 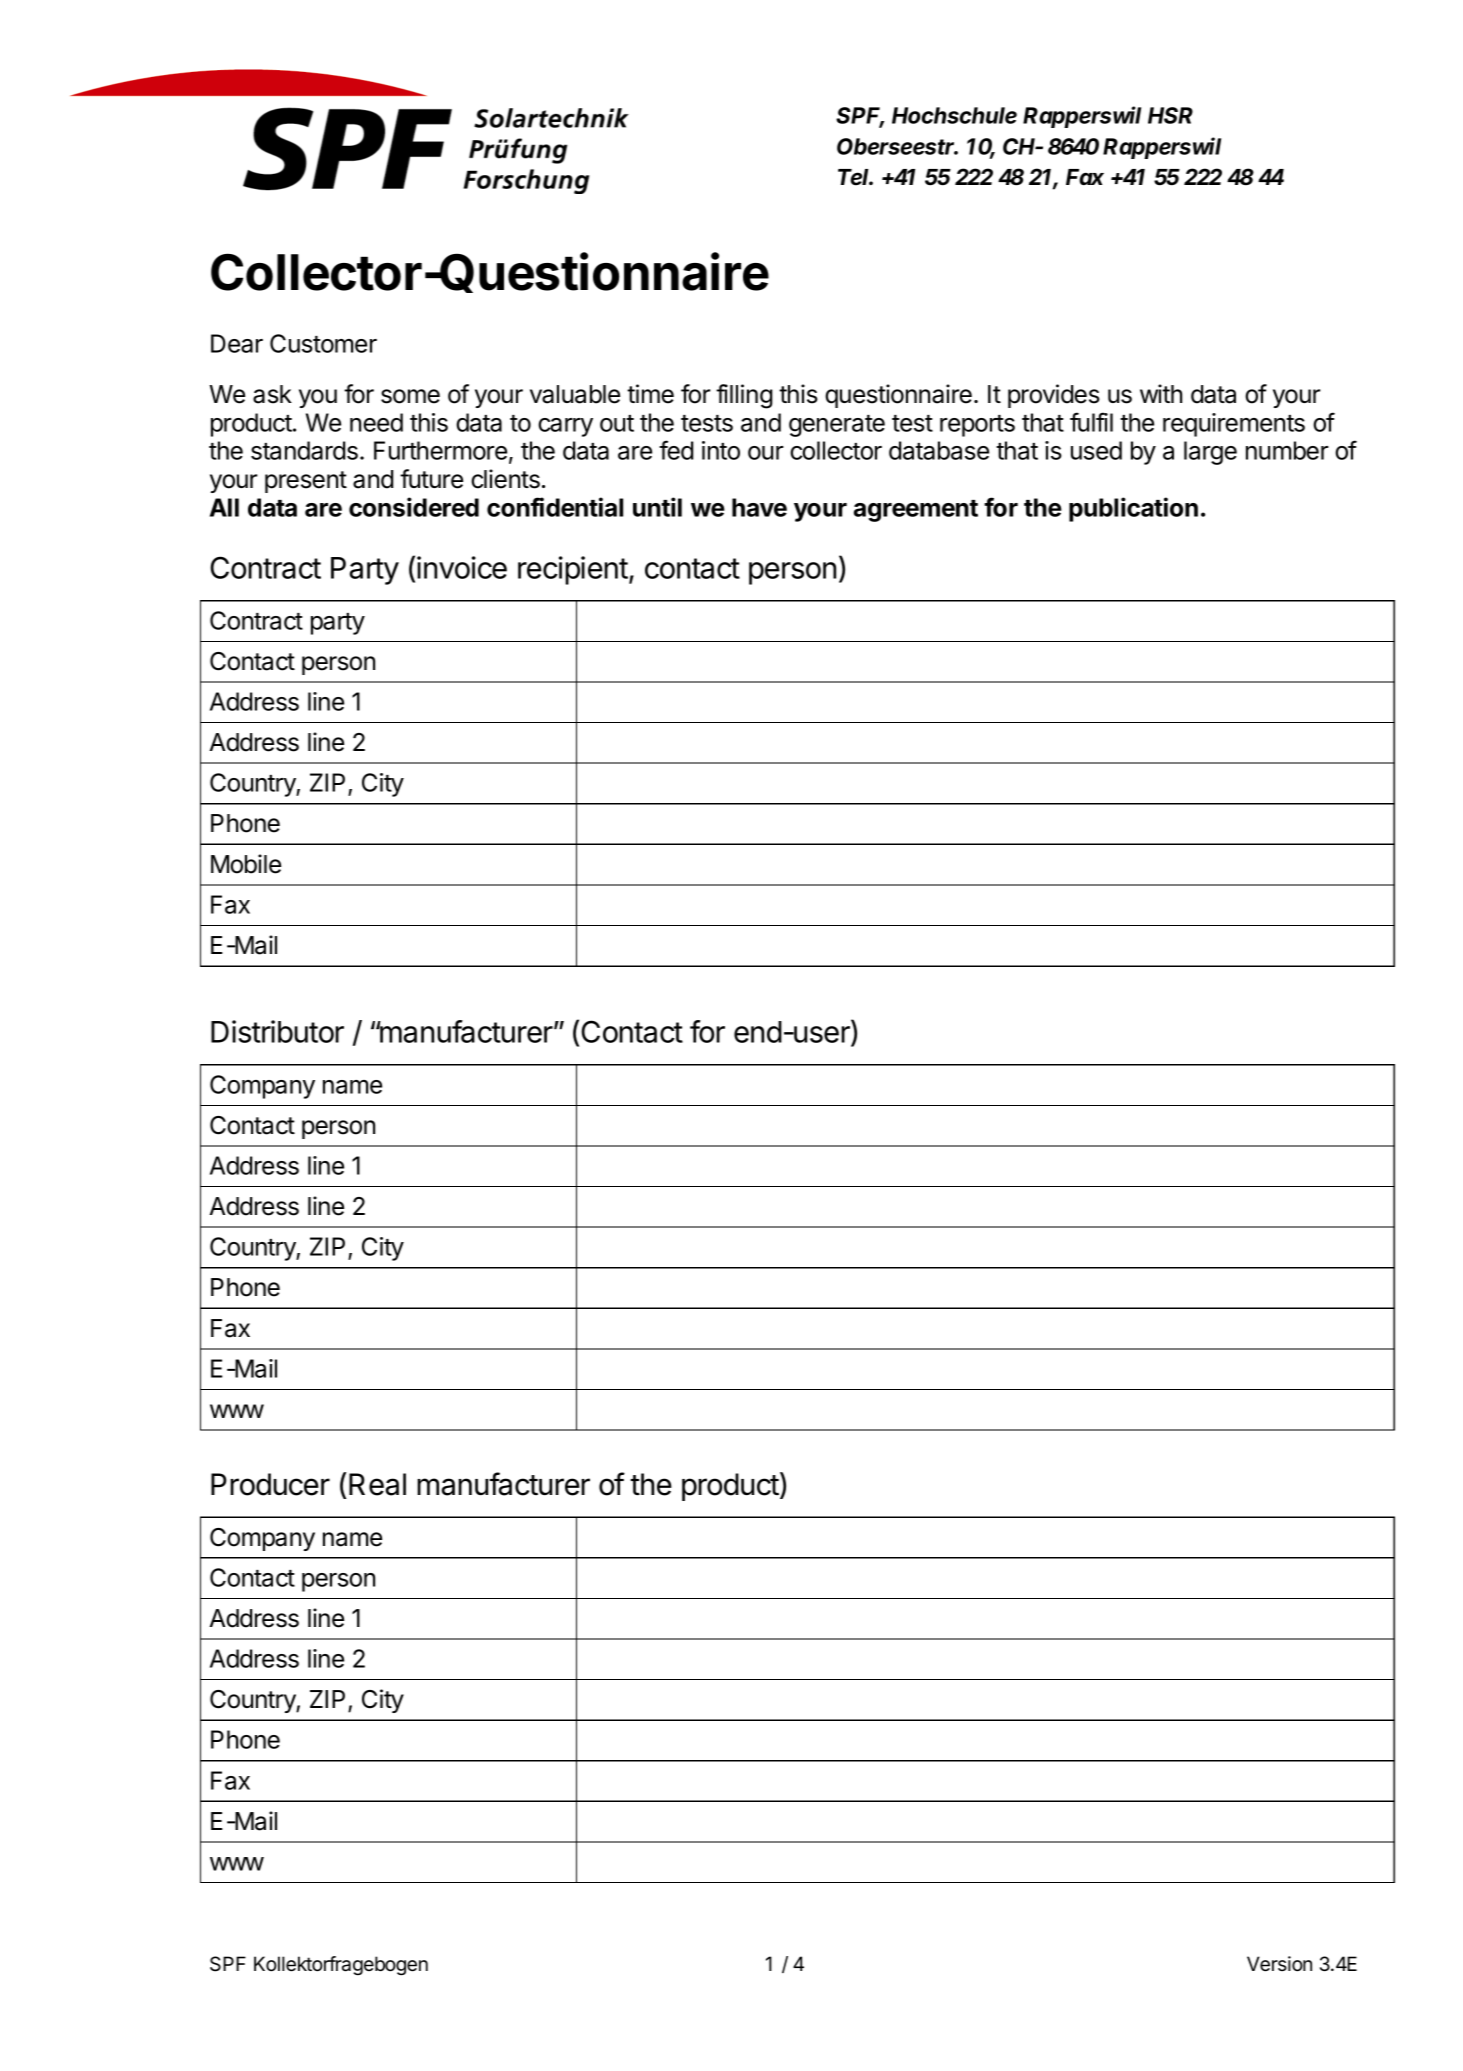 I want to click on Producer, so click(x=270, y=1484).
